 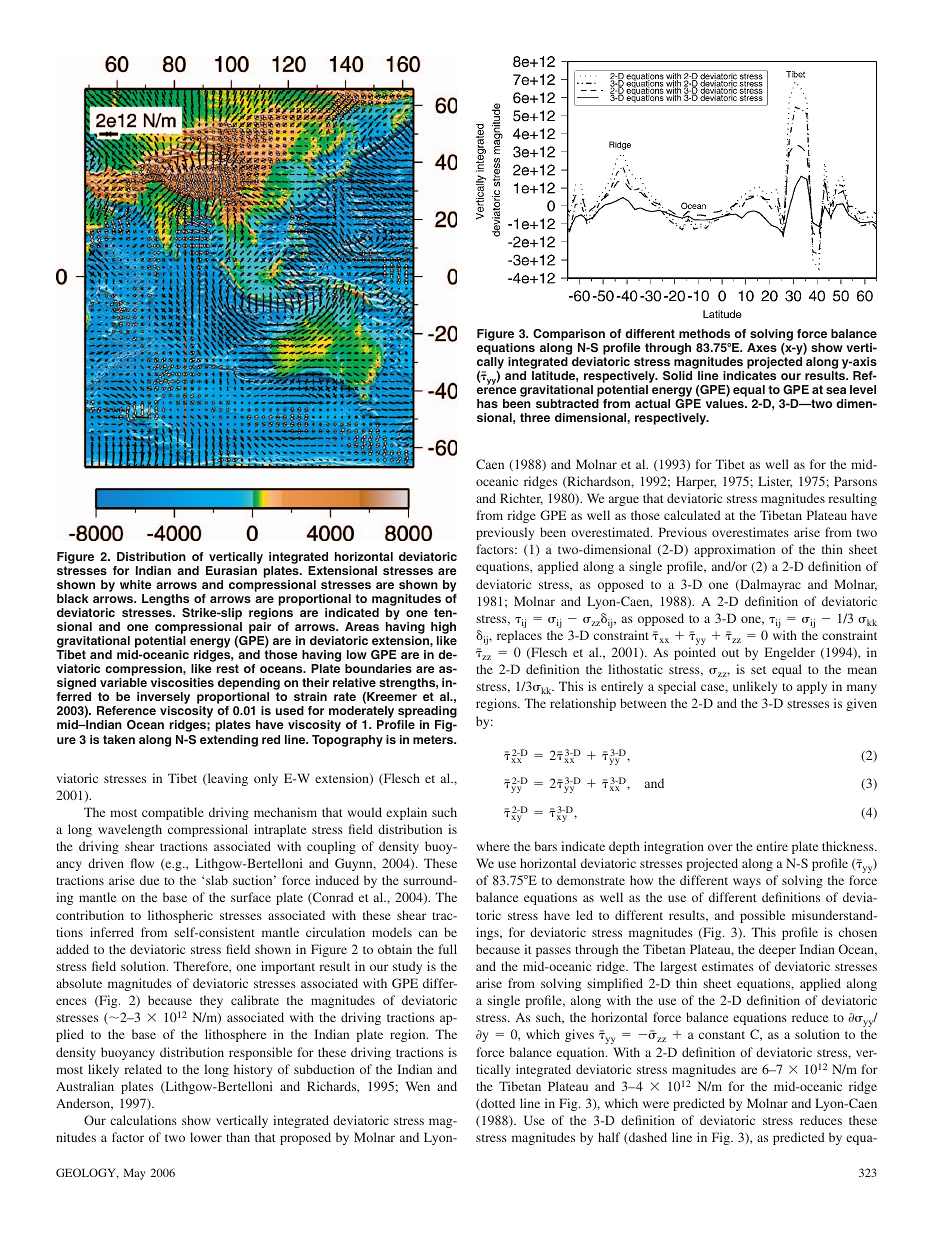 What do you see at coordinates (569, 336) in the screenshot?
I see `Comparison` at bounding box center [569, 336].
